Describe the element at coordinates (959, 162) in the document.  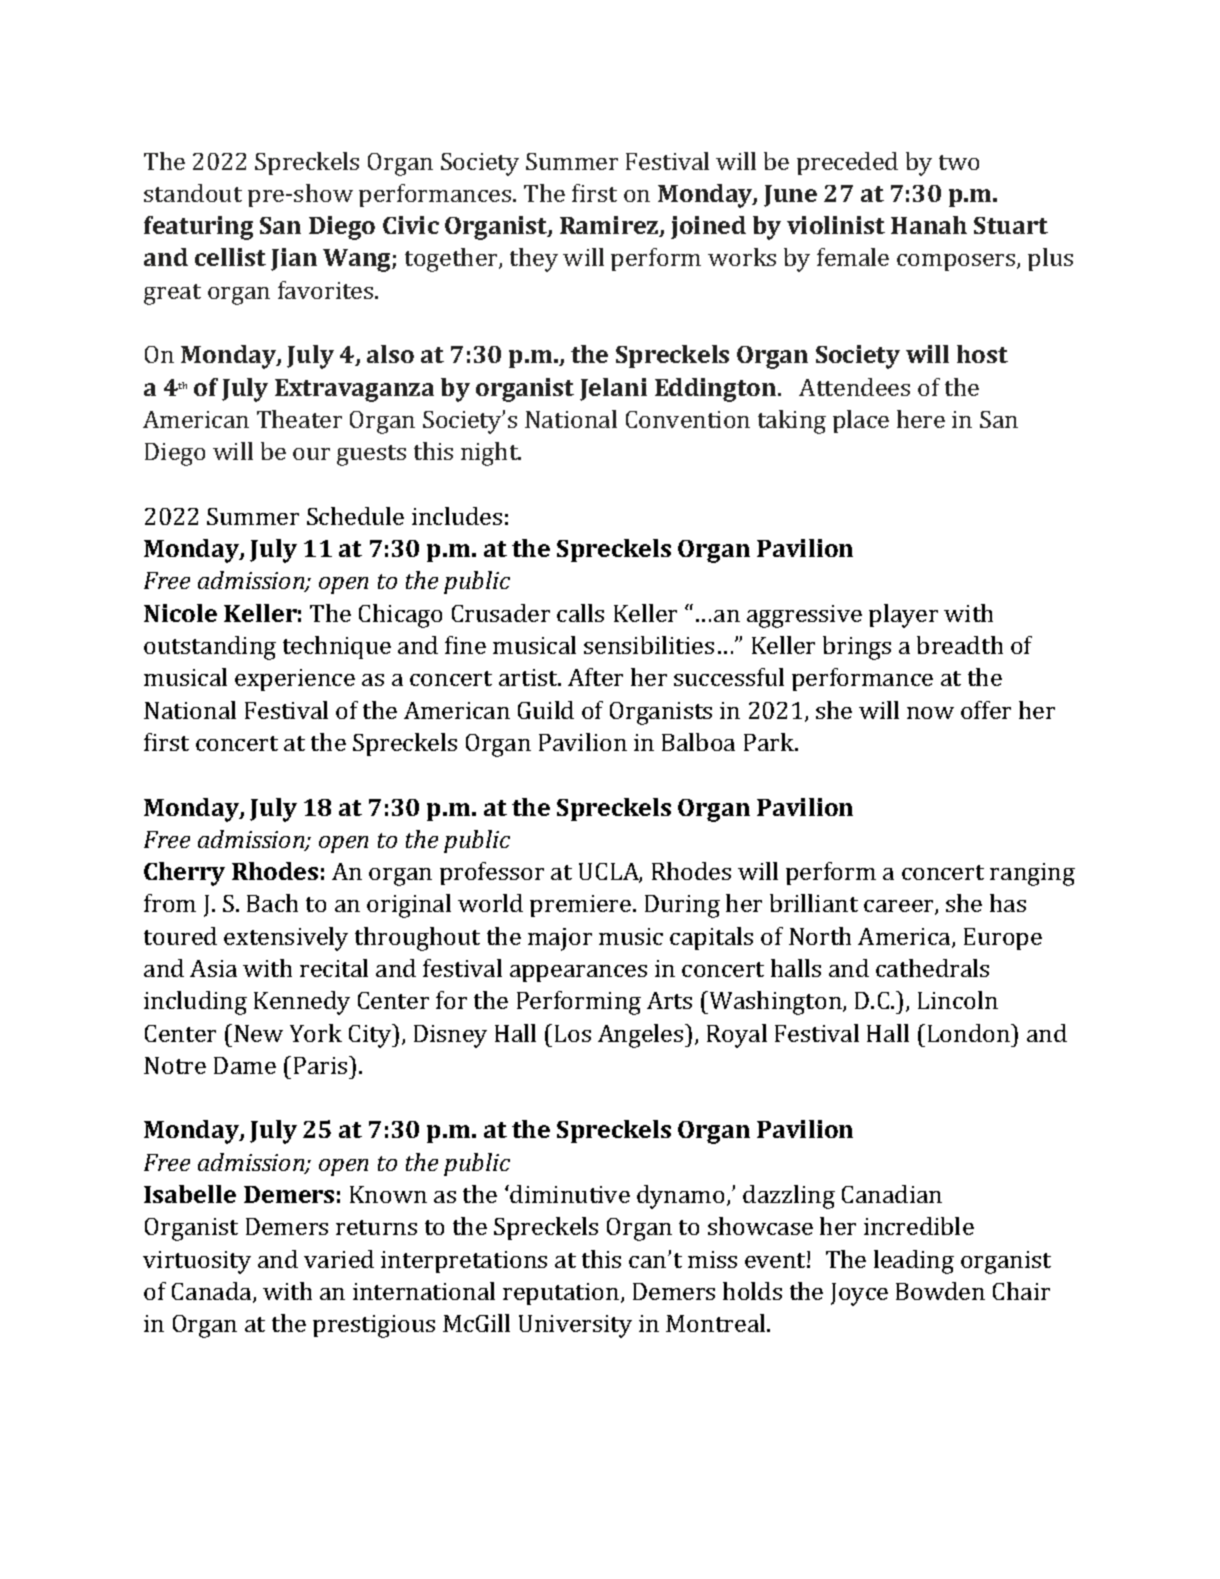
I see `two` at that location.
